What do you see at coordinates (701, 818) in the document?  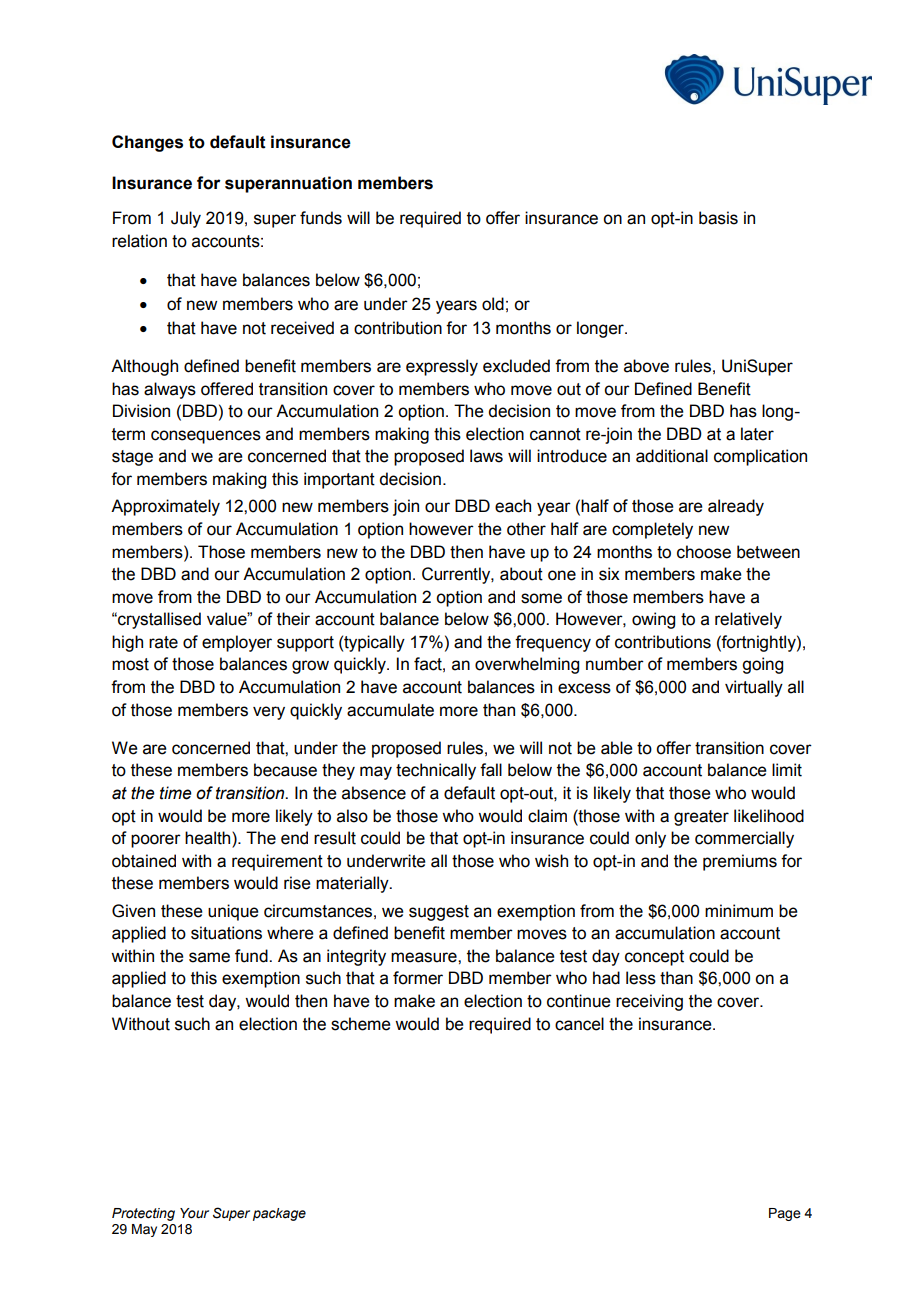 I see `greater` at bounding box center [701, 818].
